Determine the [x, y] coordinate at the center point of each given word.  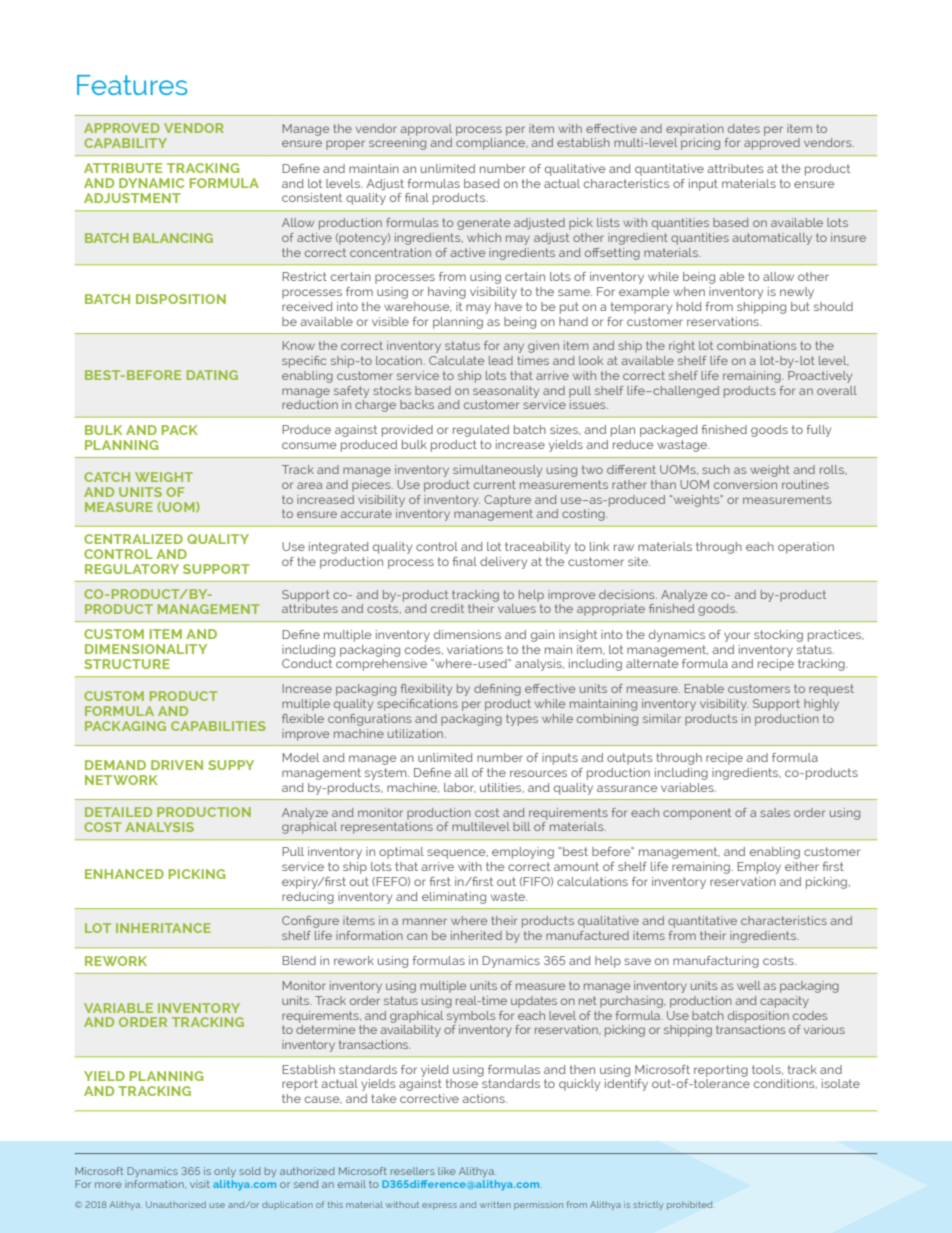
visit [200, 1184]
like [447, 1171]
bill [521, 826]
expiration [695, 130]
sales [775, 812]
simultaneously [497, 471]
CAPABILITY [125, 143]
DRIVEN [177, 765]
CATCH [107, 477]
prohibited [689, 1205]
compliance [492, 144]
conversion [745, 484]
